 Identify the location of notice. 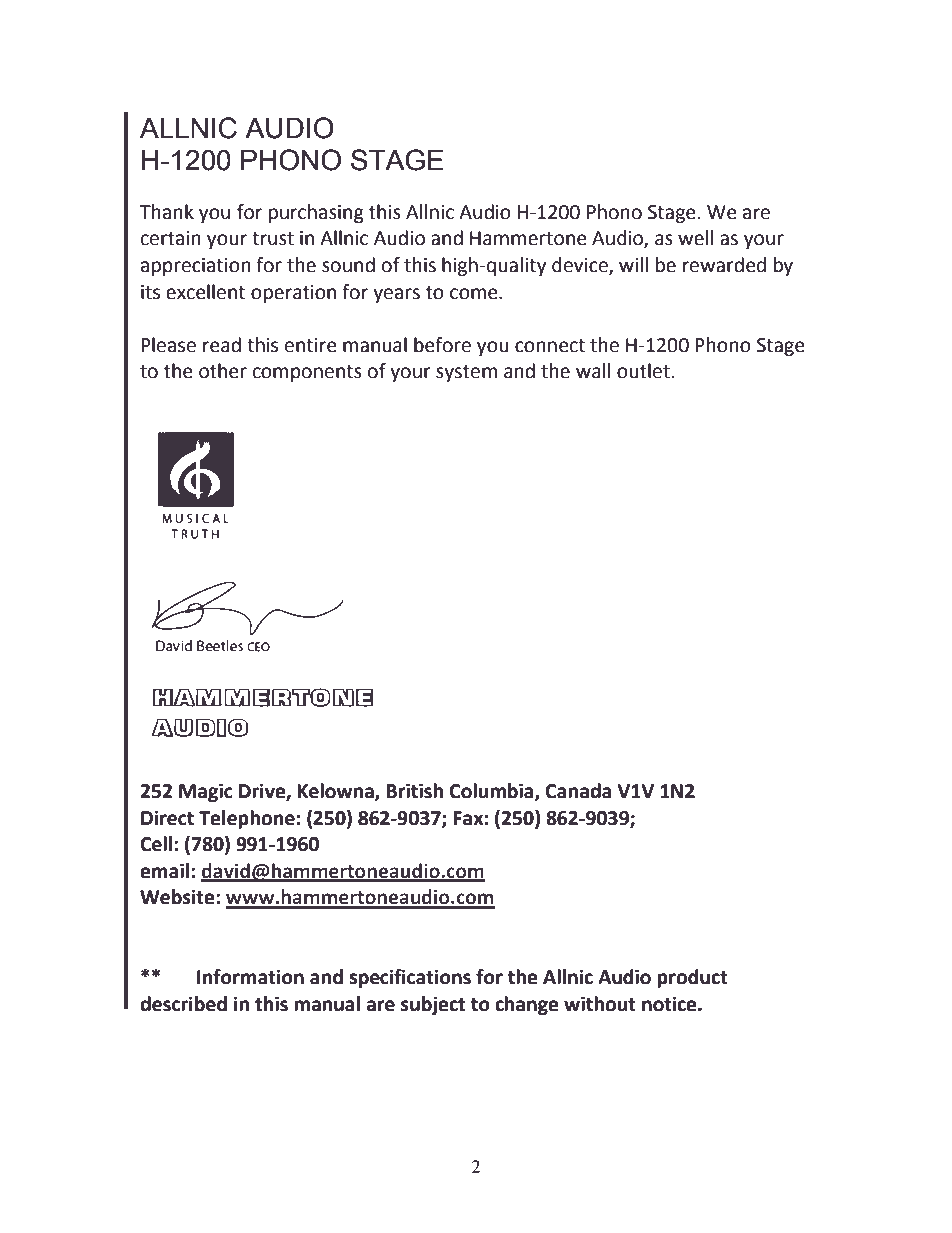
(670, 1004).
